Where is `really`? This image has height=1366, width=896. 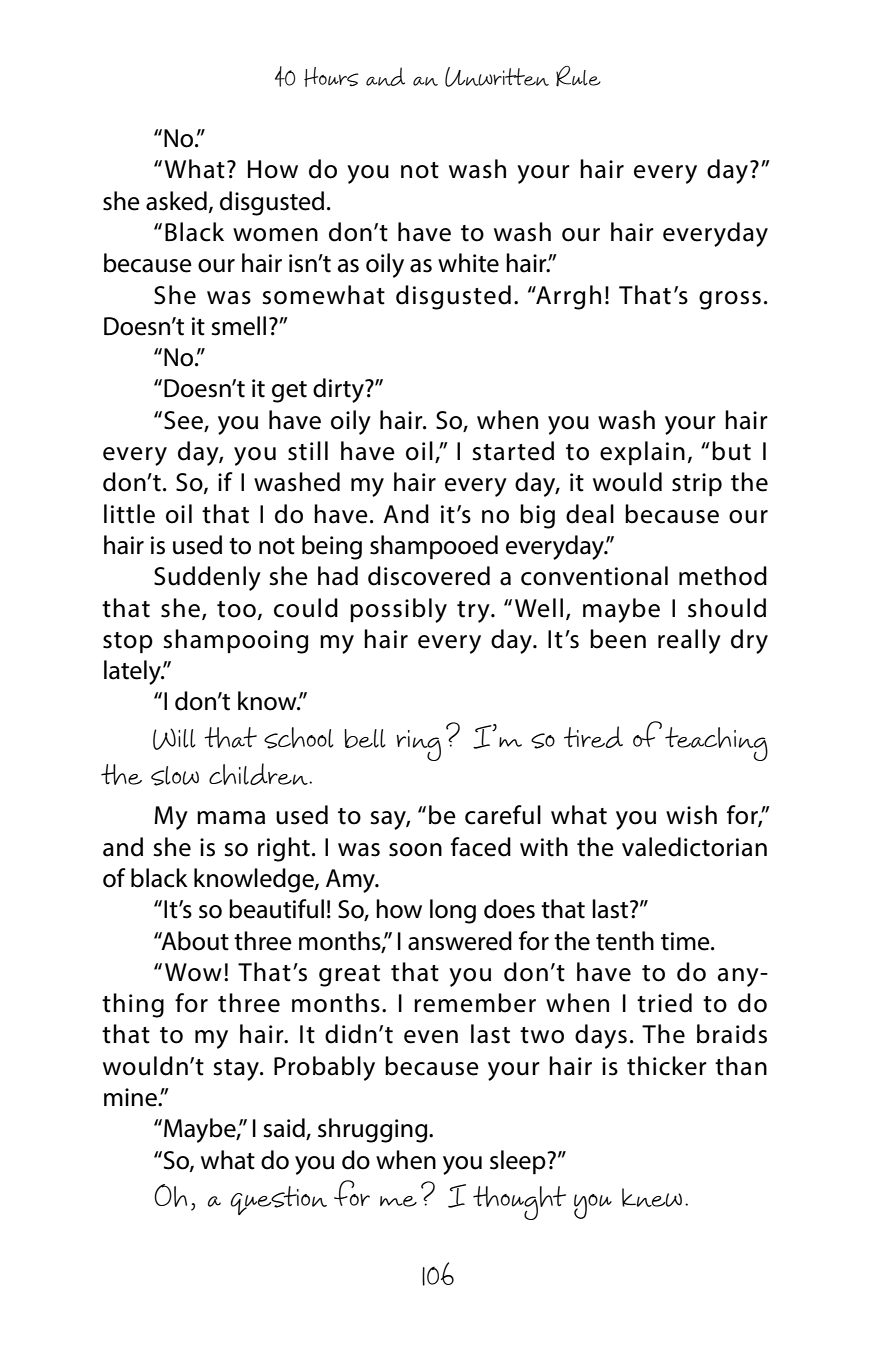
really is located at coordinates (689, 641).
